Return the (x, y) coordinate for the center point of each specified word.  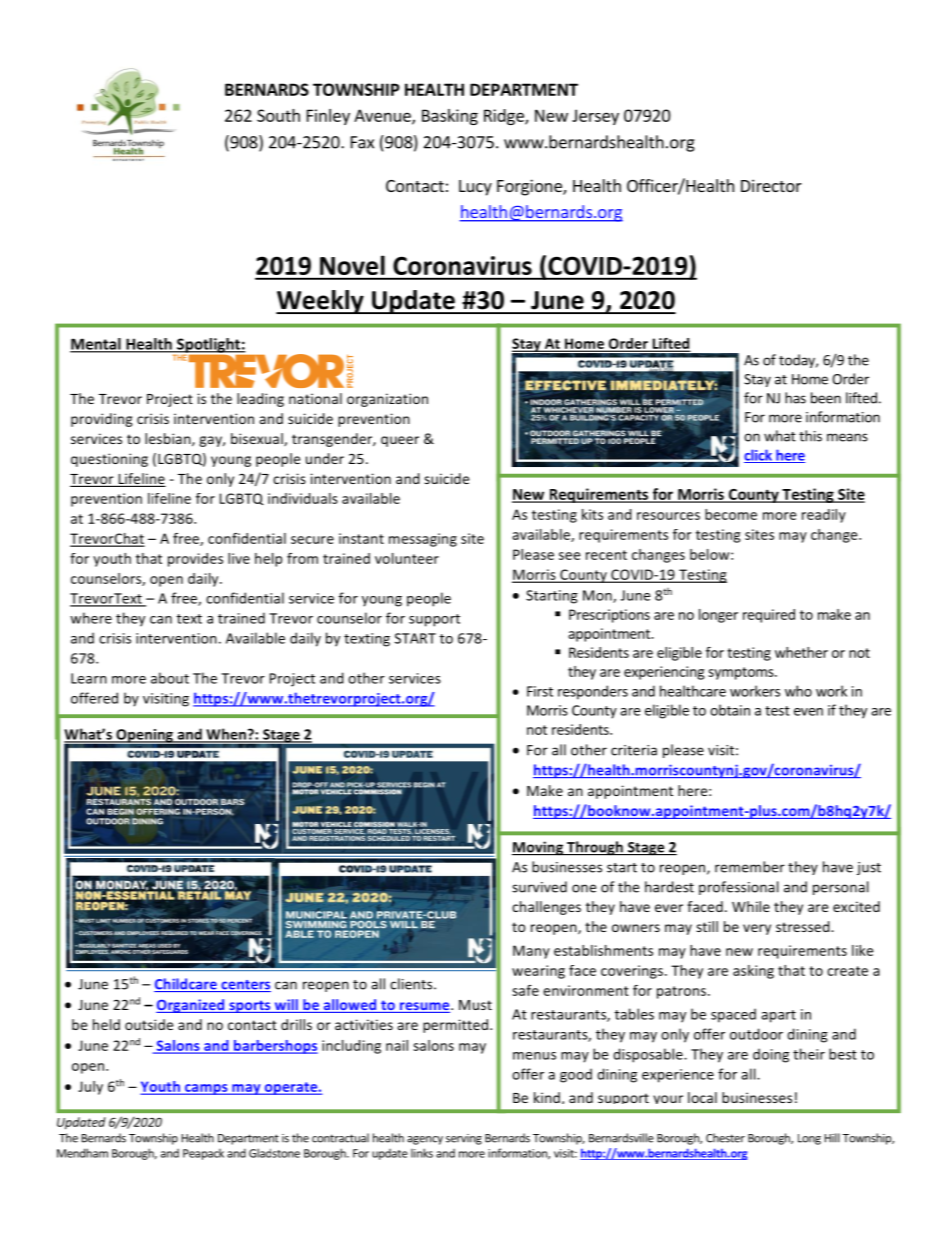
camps (206, 1089)
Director (771, 185)
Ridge (505, 117)
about (170, 678)
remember (750, 867)
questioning (109, 460)
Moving (539, 848)
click (759, 456)
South (278, 115)
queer (400, 441)
